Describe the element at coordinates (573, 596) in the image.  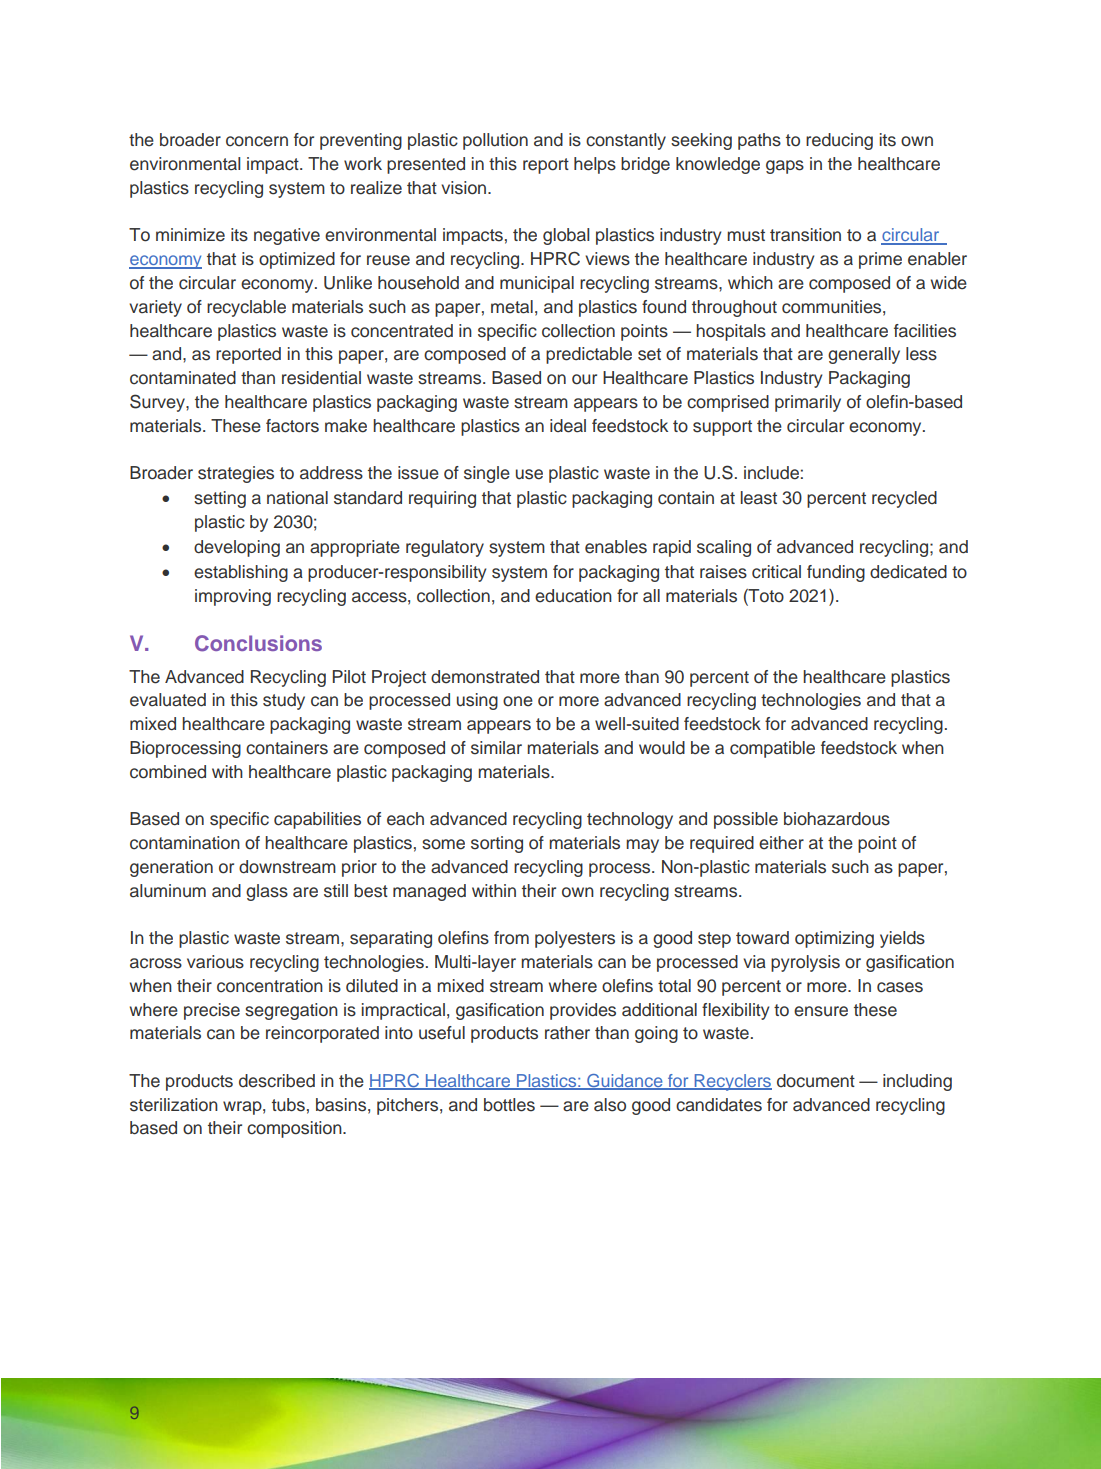
I see `education` at that location.
